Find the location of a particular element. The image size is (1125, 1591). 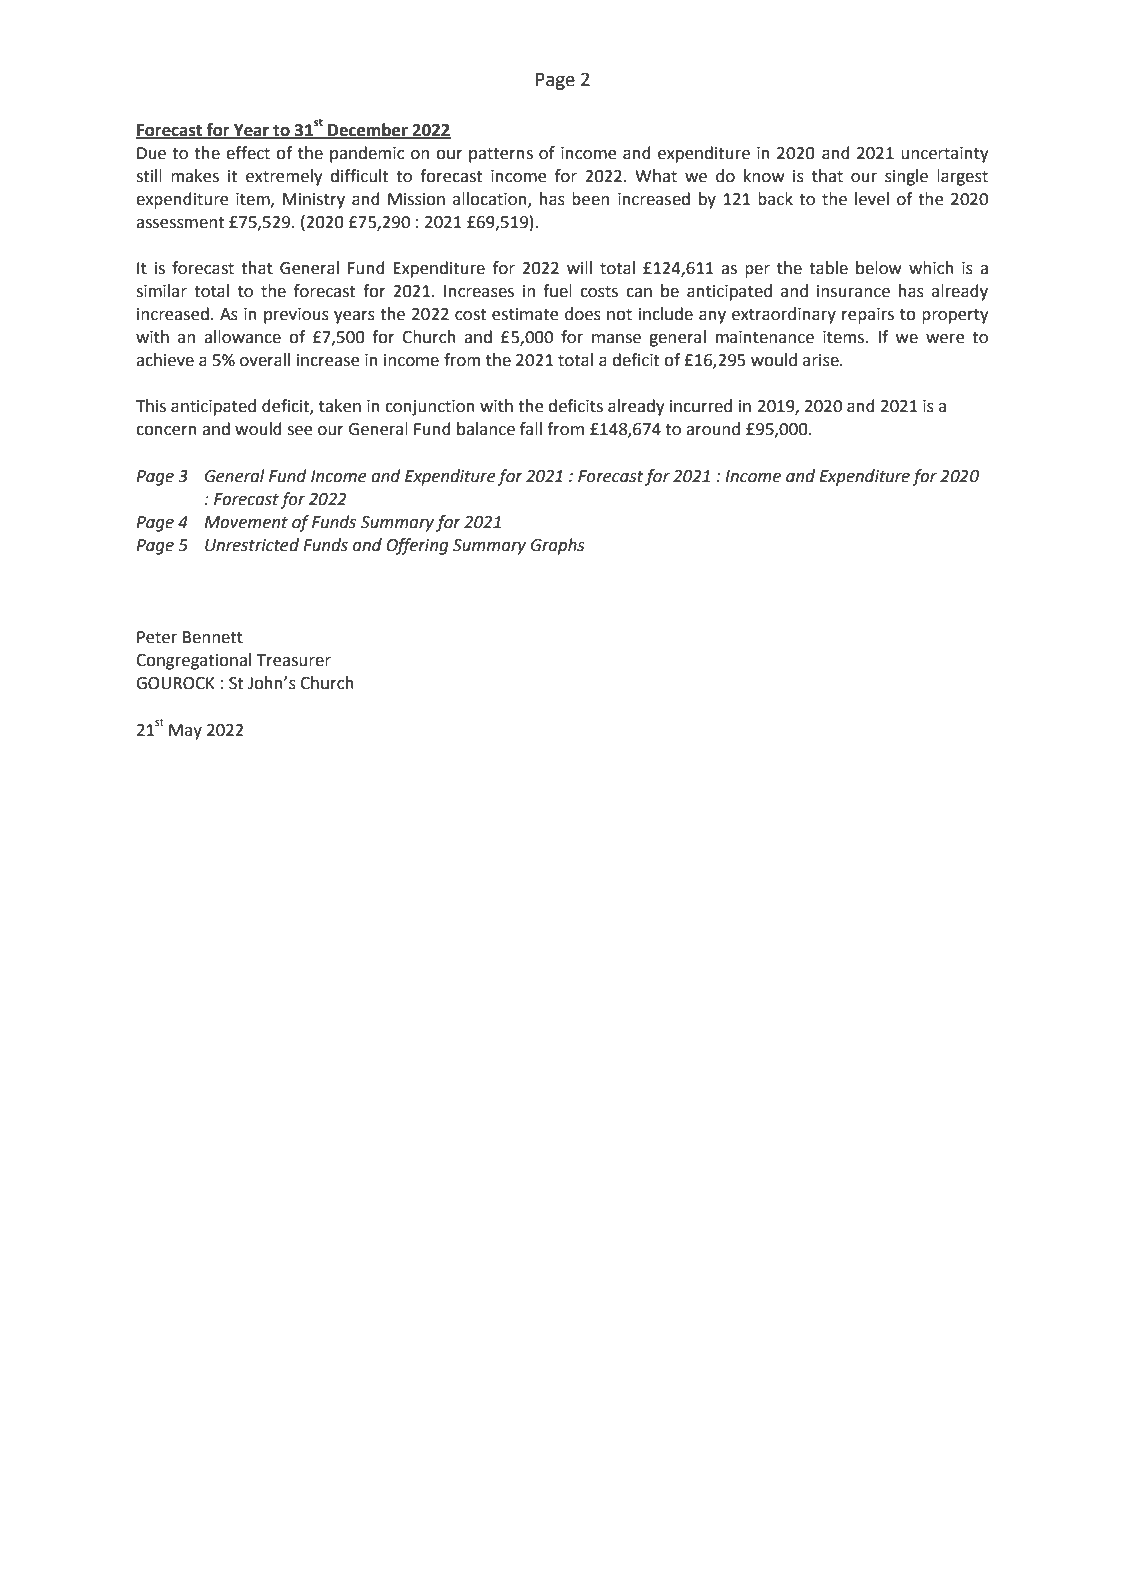

Registered is located at coordinates (177, 1491).
